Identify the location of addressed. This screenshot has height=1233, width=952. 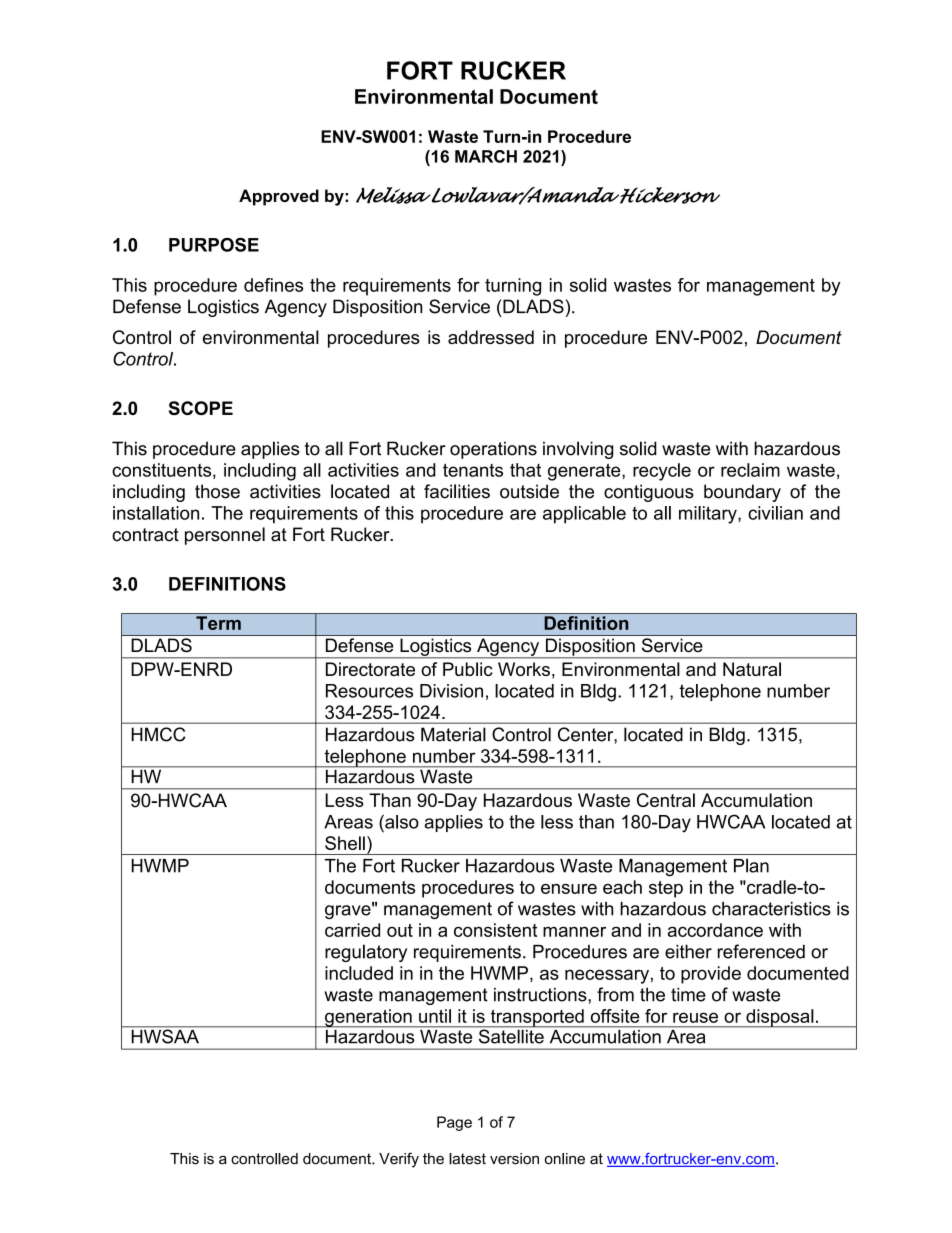
(491, 337).
